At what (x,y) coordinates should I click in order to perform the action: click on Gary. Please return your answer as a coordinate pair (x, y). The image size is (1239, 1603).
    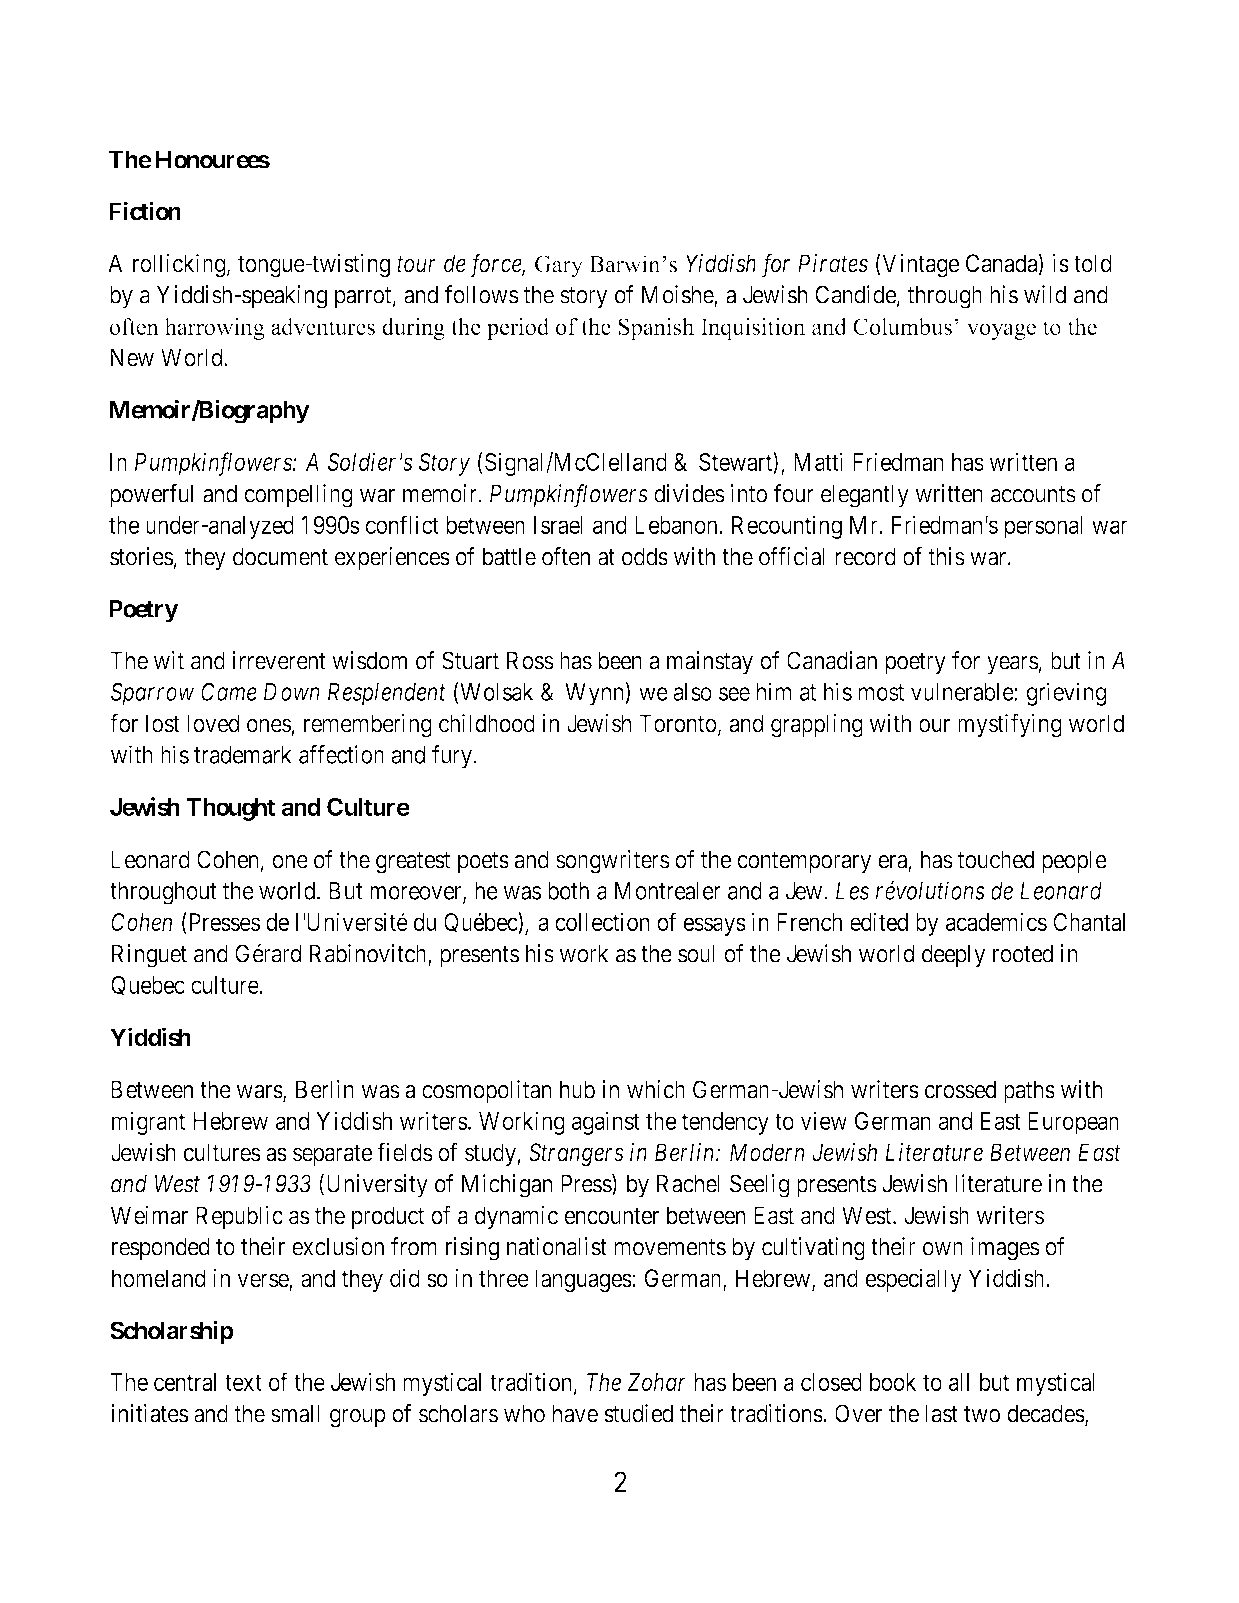
    Looking at the image, I should click on (559, 266).
